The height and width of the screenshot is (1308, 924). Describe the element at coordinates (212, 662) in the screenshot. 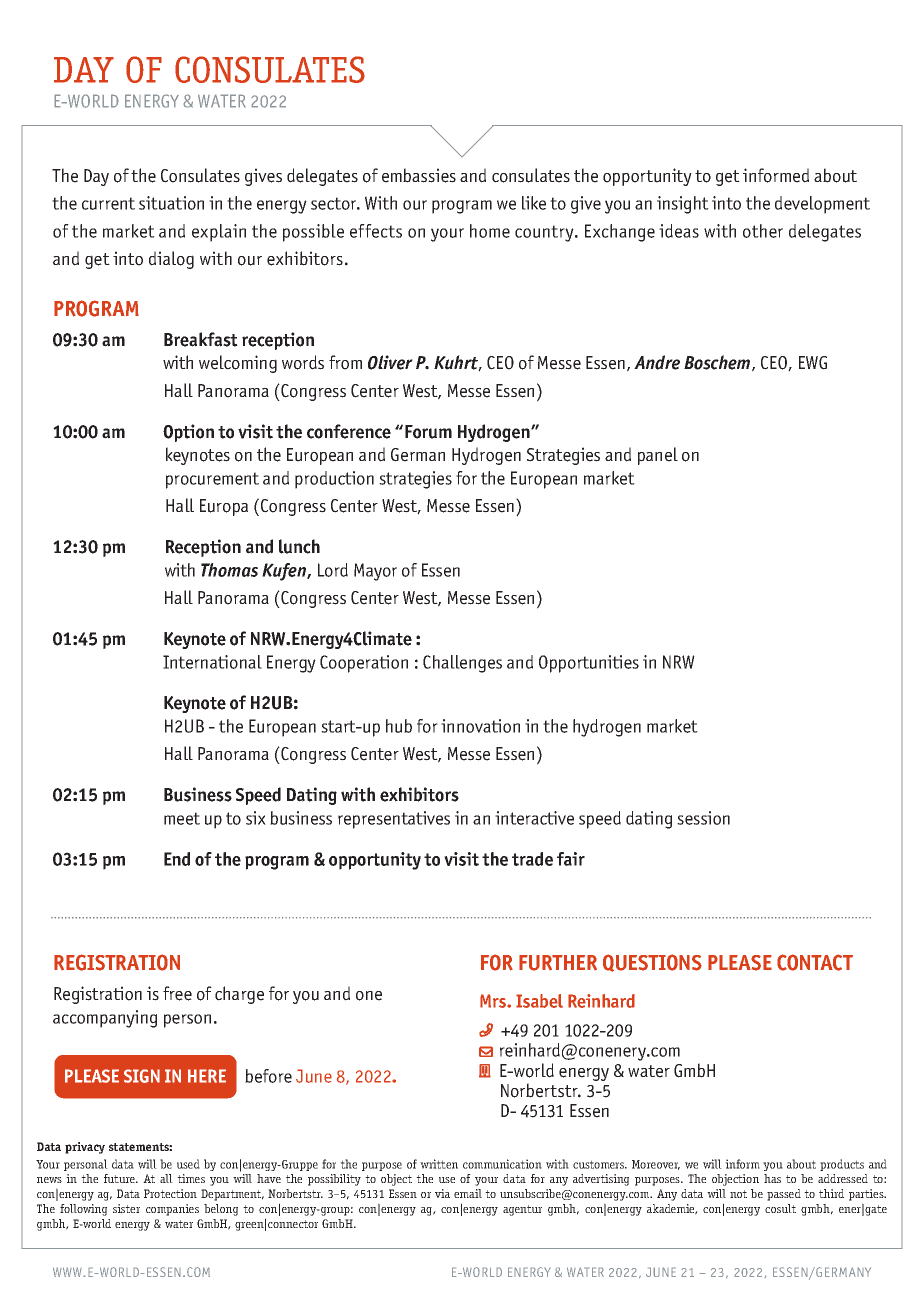

I see `International` at that location.
